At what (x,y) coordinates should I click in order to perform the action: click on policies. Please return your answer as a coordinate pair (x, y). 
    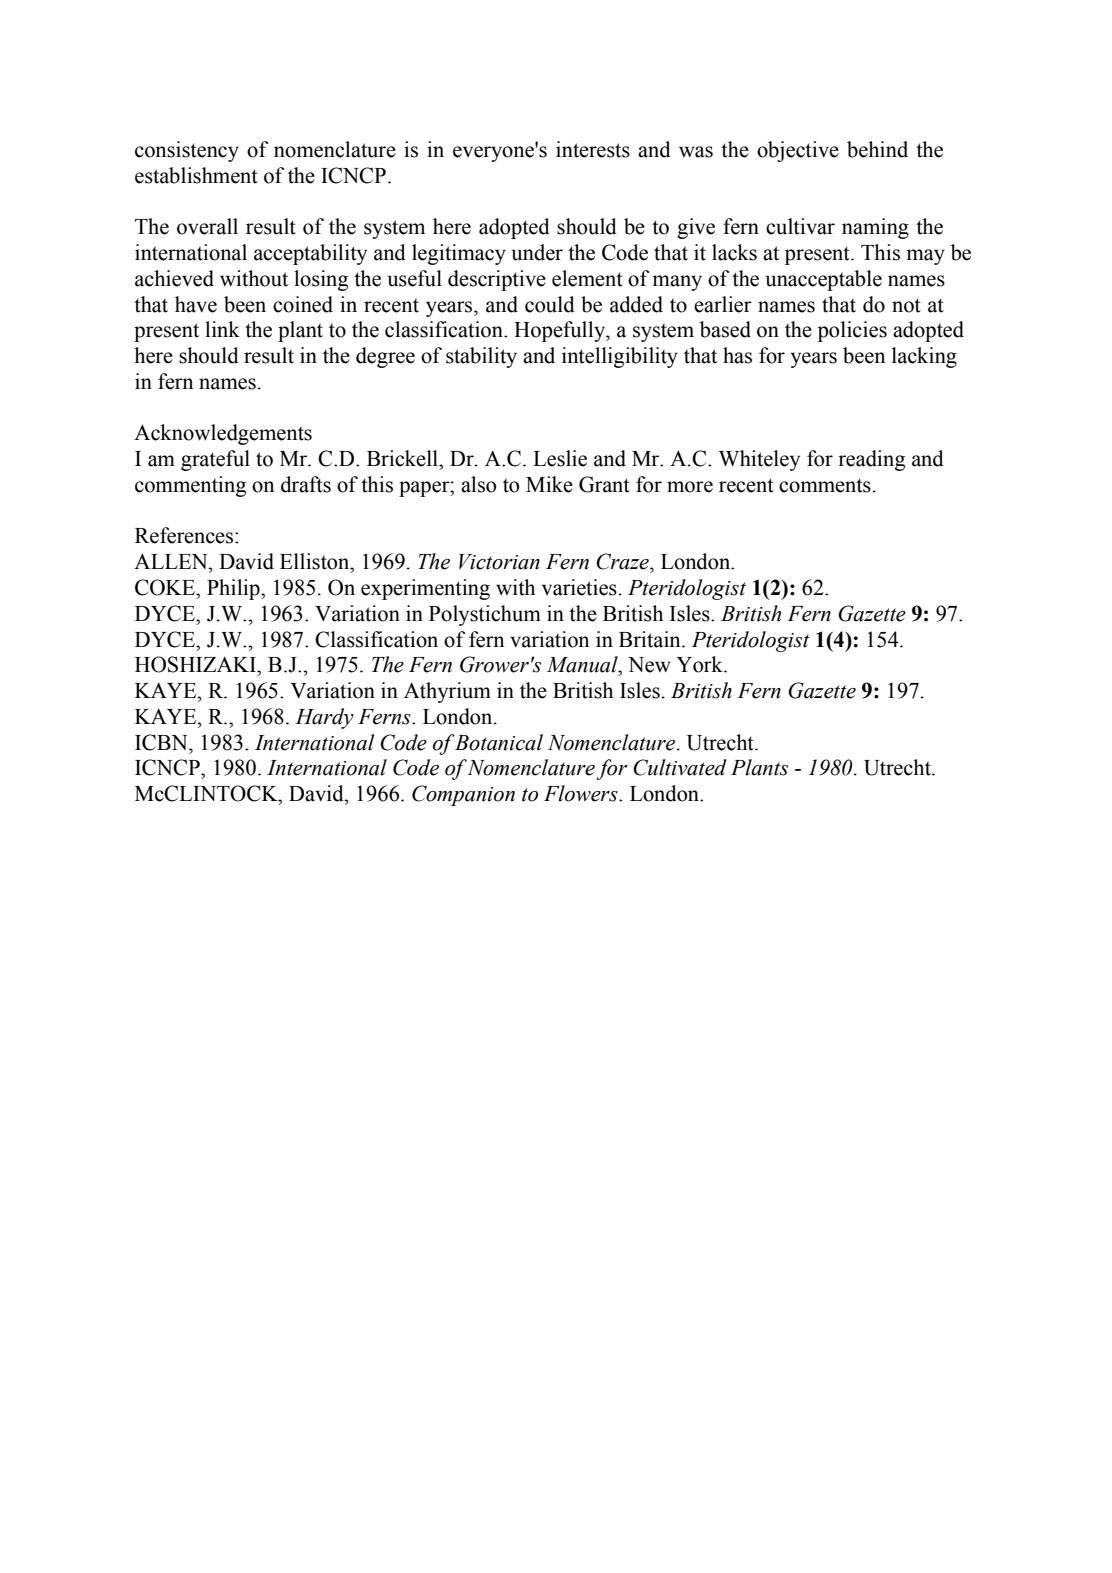
    Looking at the image, I should click on (852, 331).
